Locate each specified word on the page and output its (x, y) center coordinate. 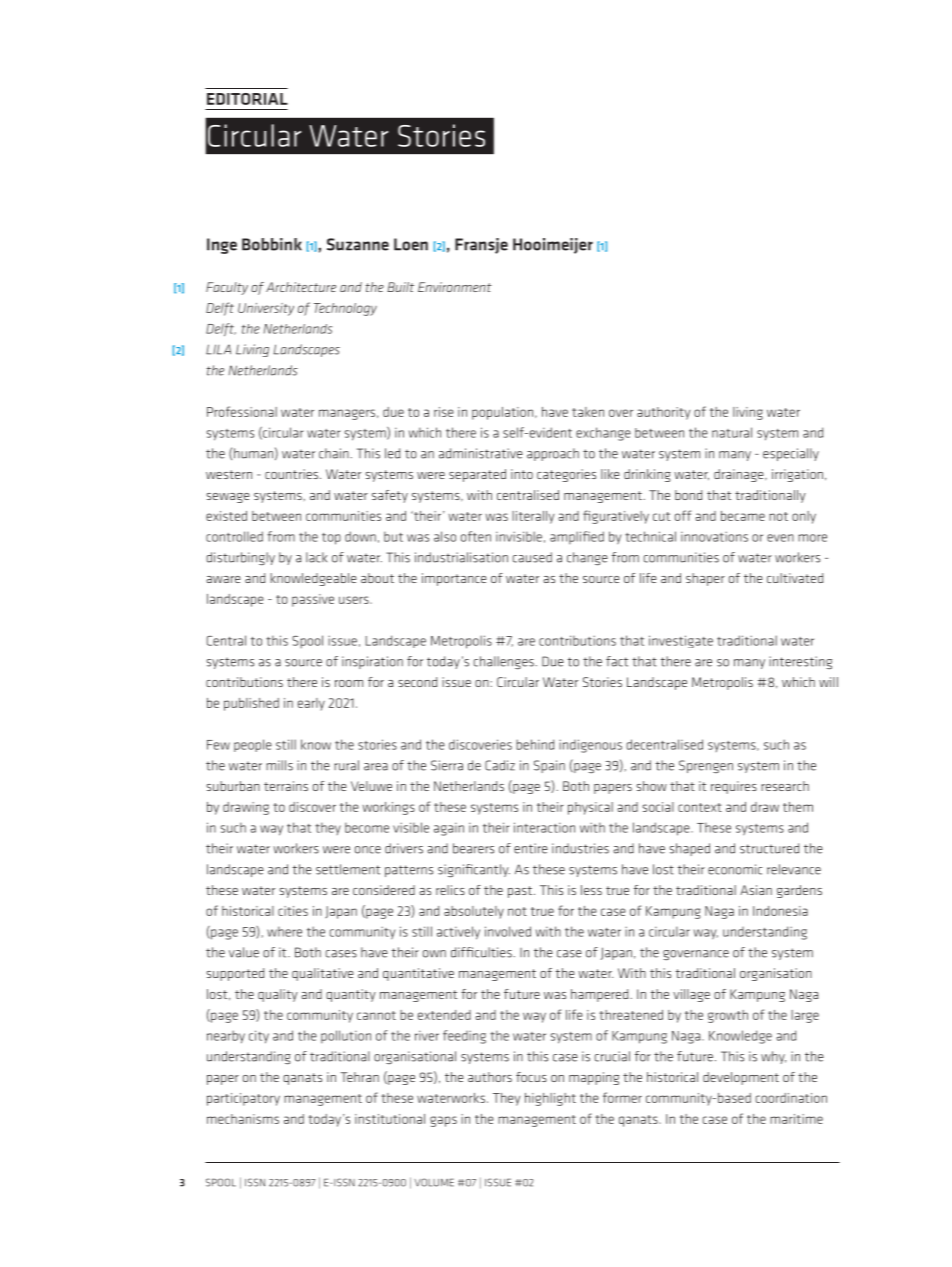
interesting (800, 662)
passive (313, 600)
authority (664, 413)
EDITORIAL (247, 99)
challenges (504, 662)
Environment (455, 287)
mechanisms (243, 1119)
